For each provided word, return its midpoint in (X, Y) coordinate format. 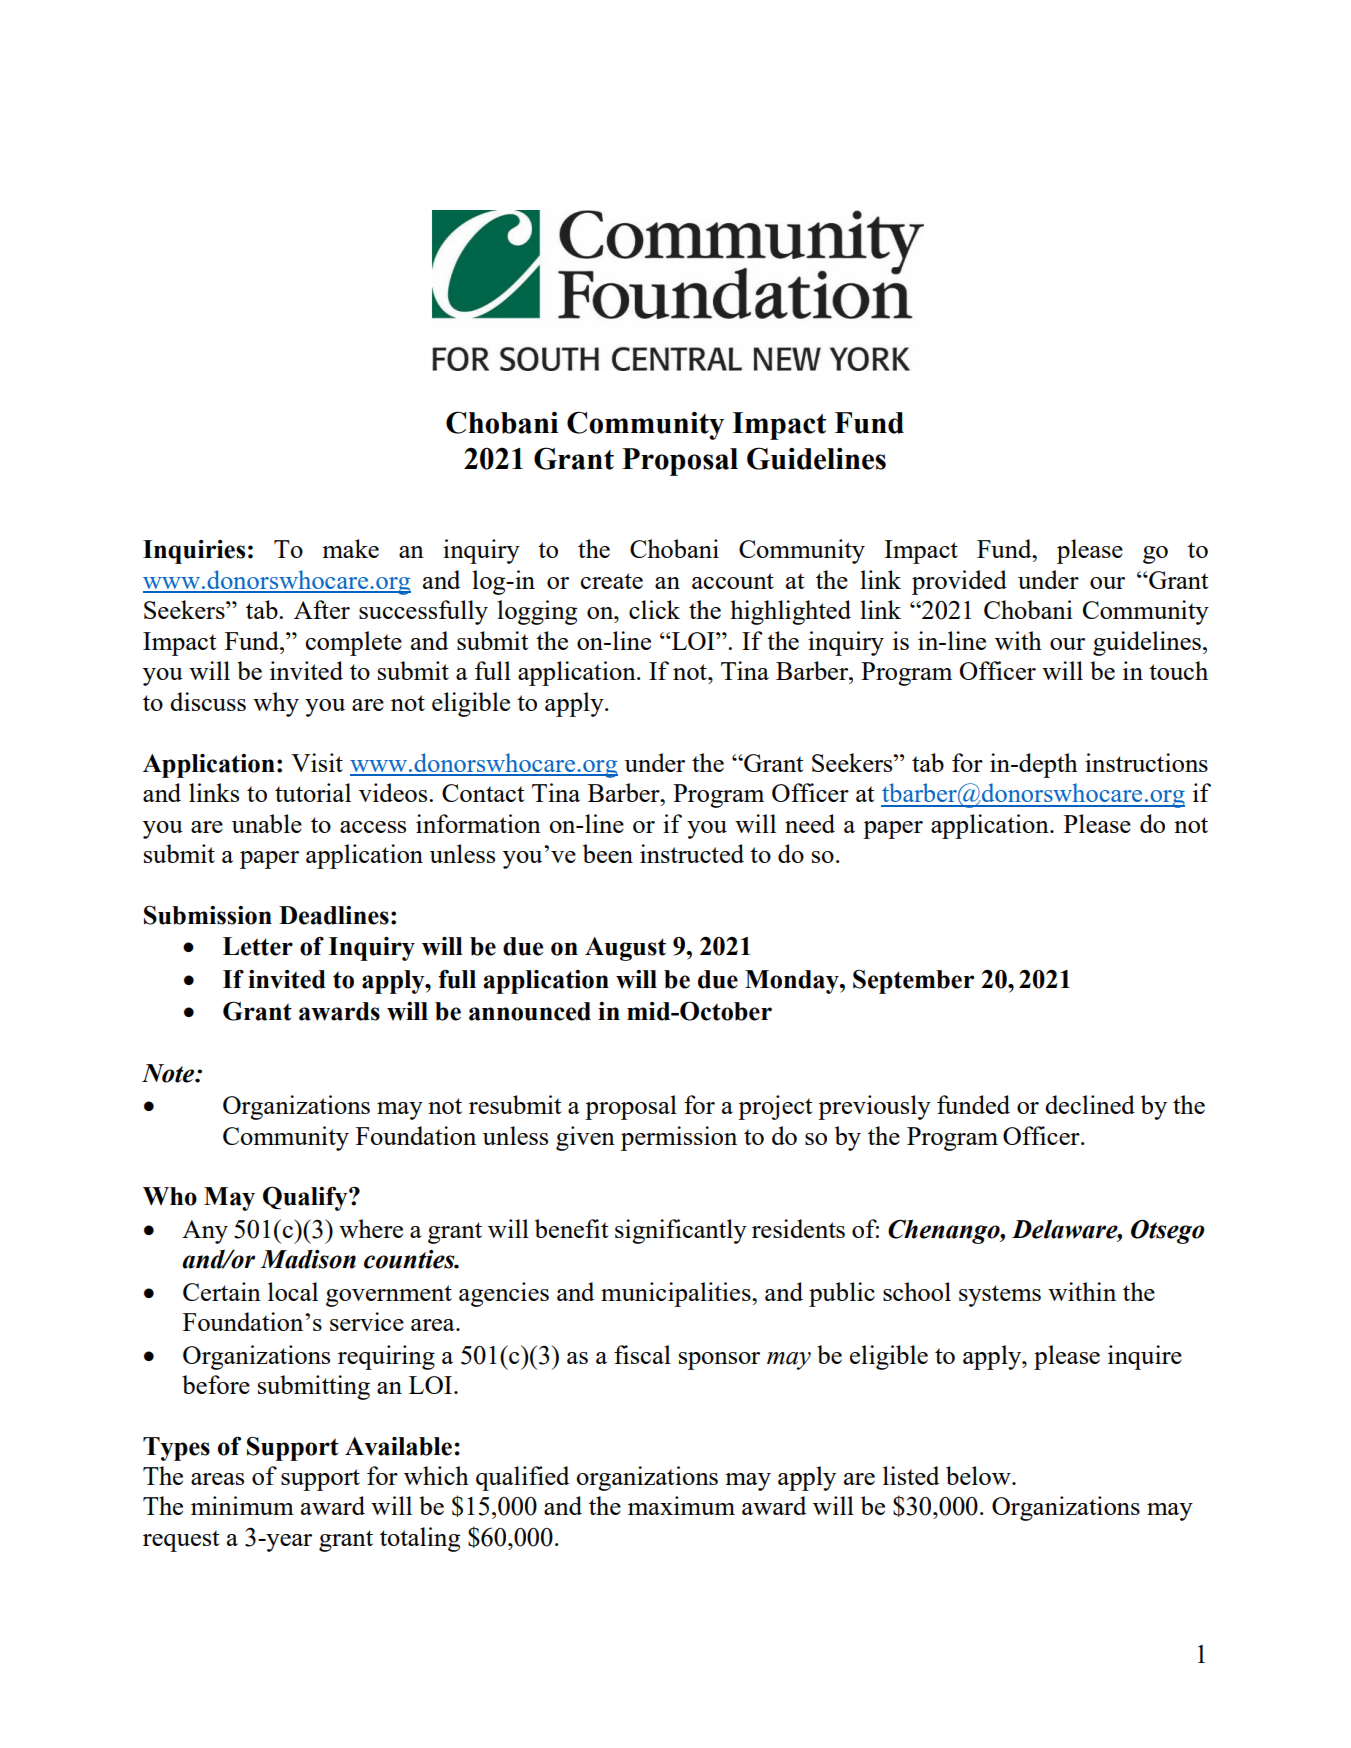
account (733, 581)
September (913, 981)
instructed (692, 853)
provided (959, 582)
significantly (681, 1231)
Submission (208, 915)
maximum (681, 1505)
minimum (242, 1505)
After (322, 609)
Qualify (306, 1198)
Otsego (1168, 1231)
